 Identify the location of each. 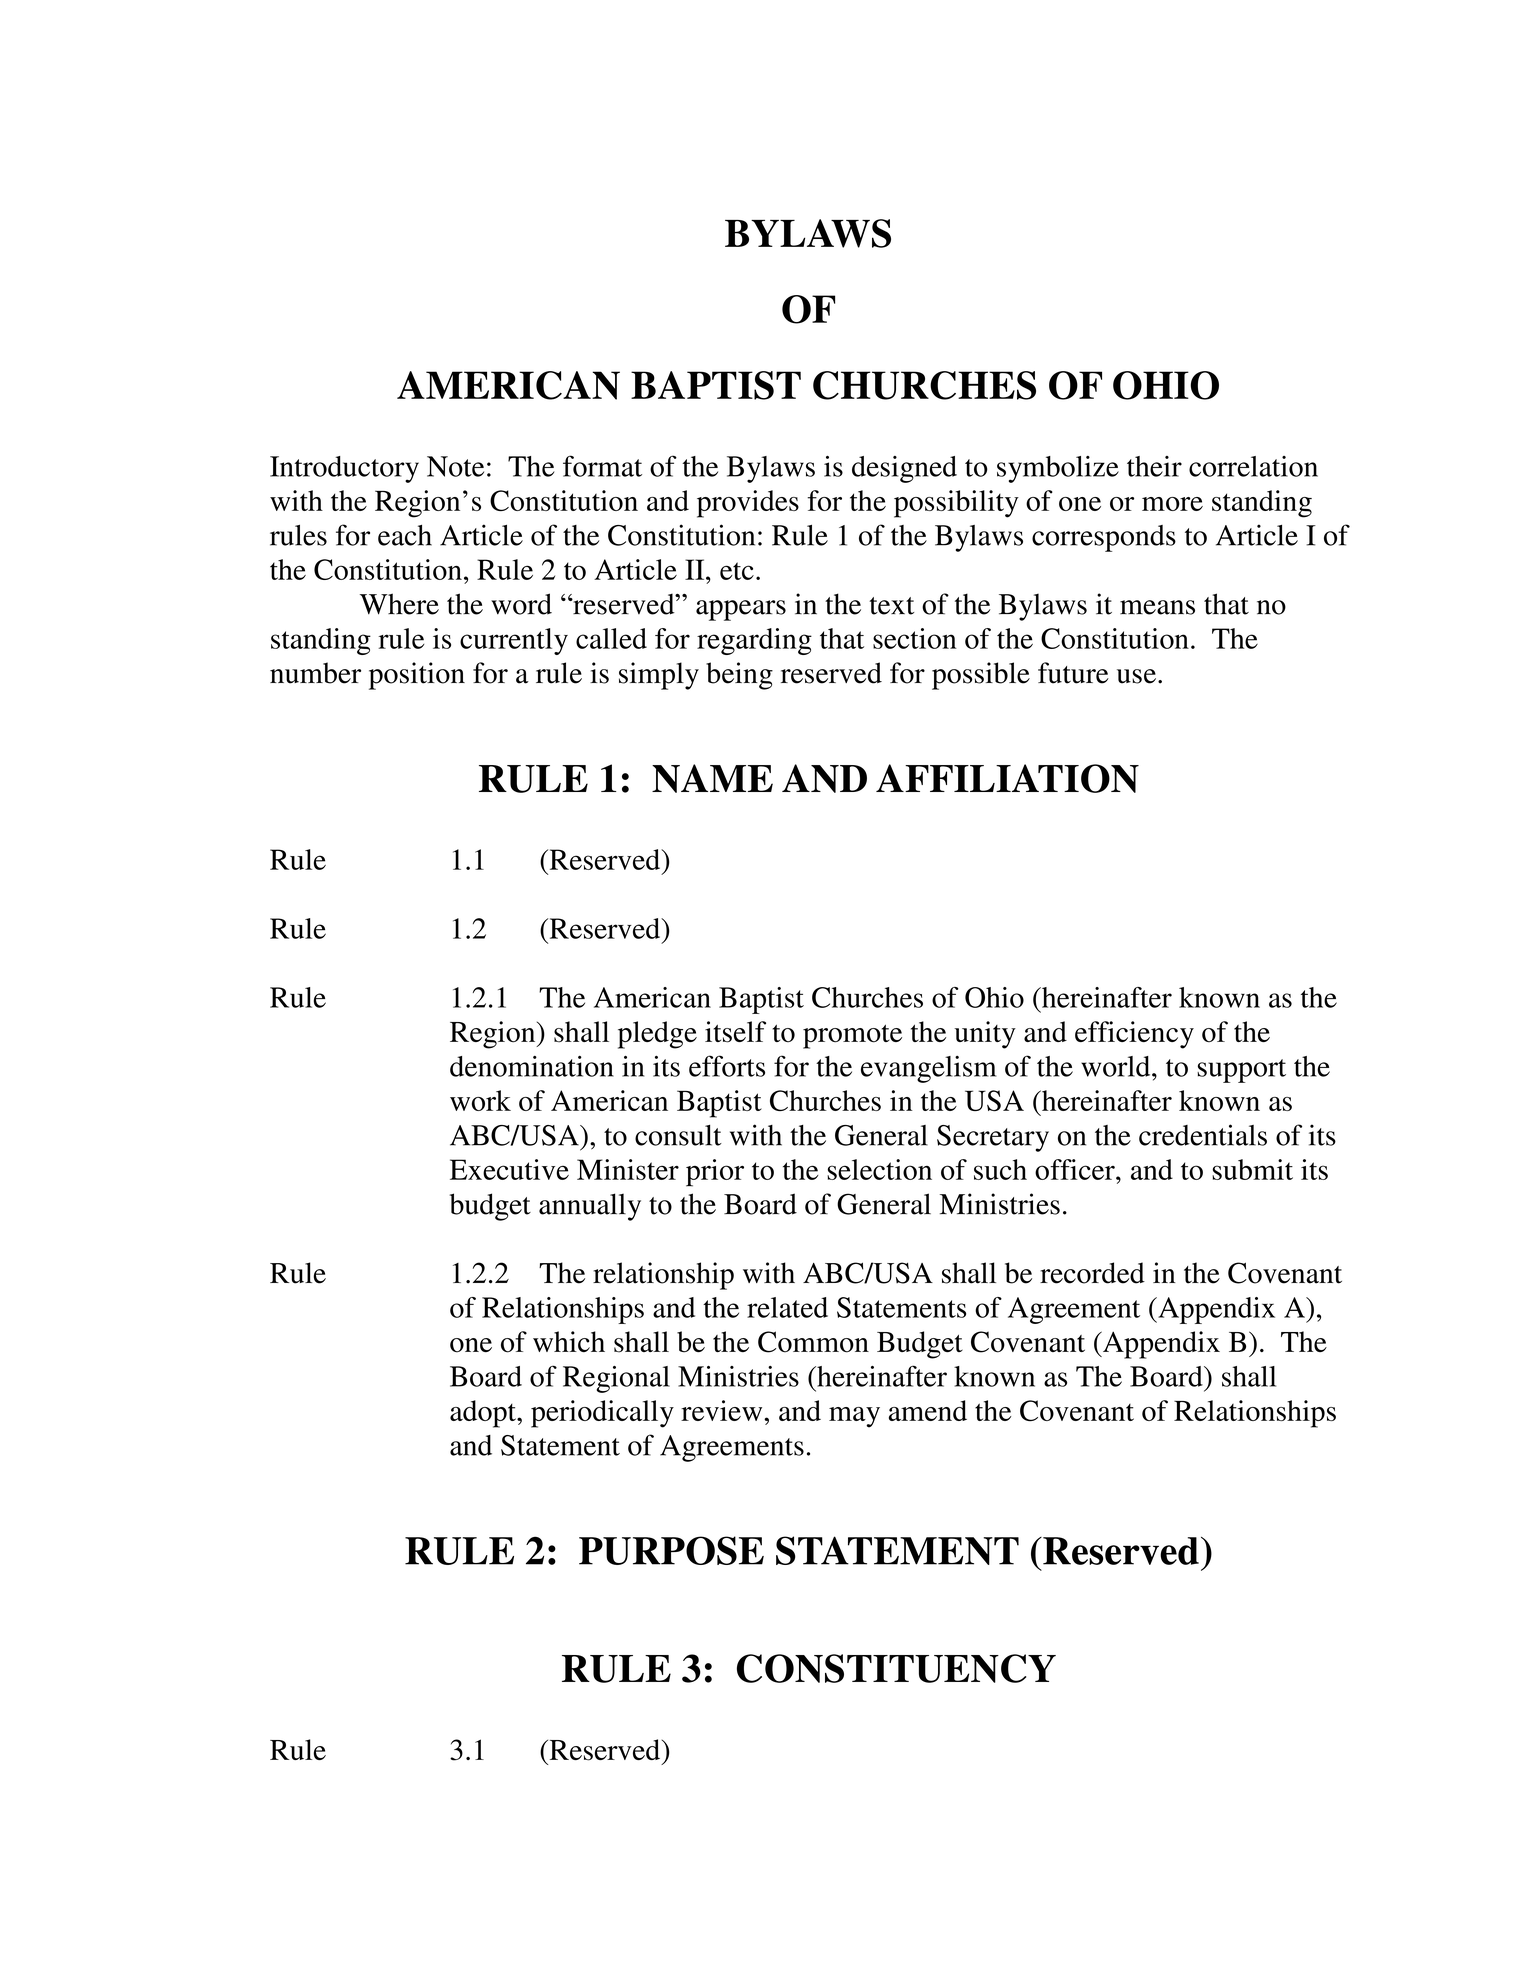
(405, 535).
